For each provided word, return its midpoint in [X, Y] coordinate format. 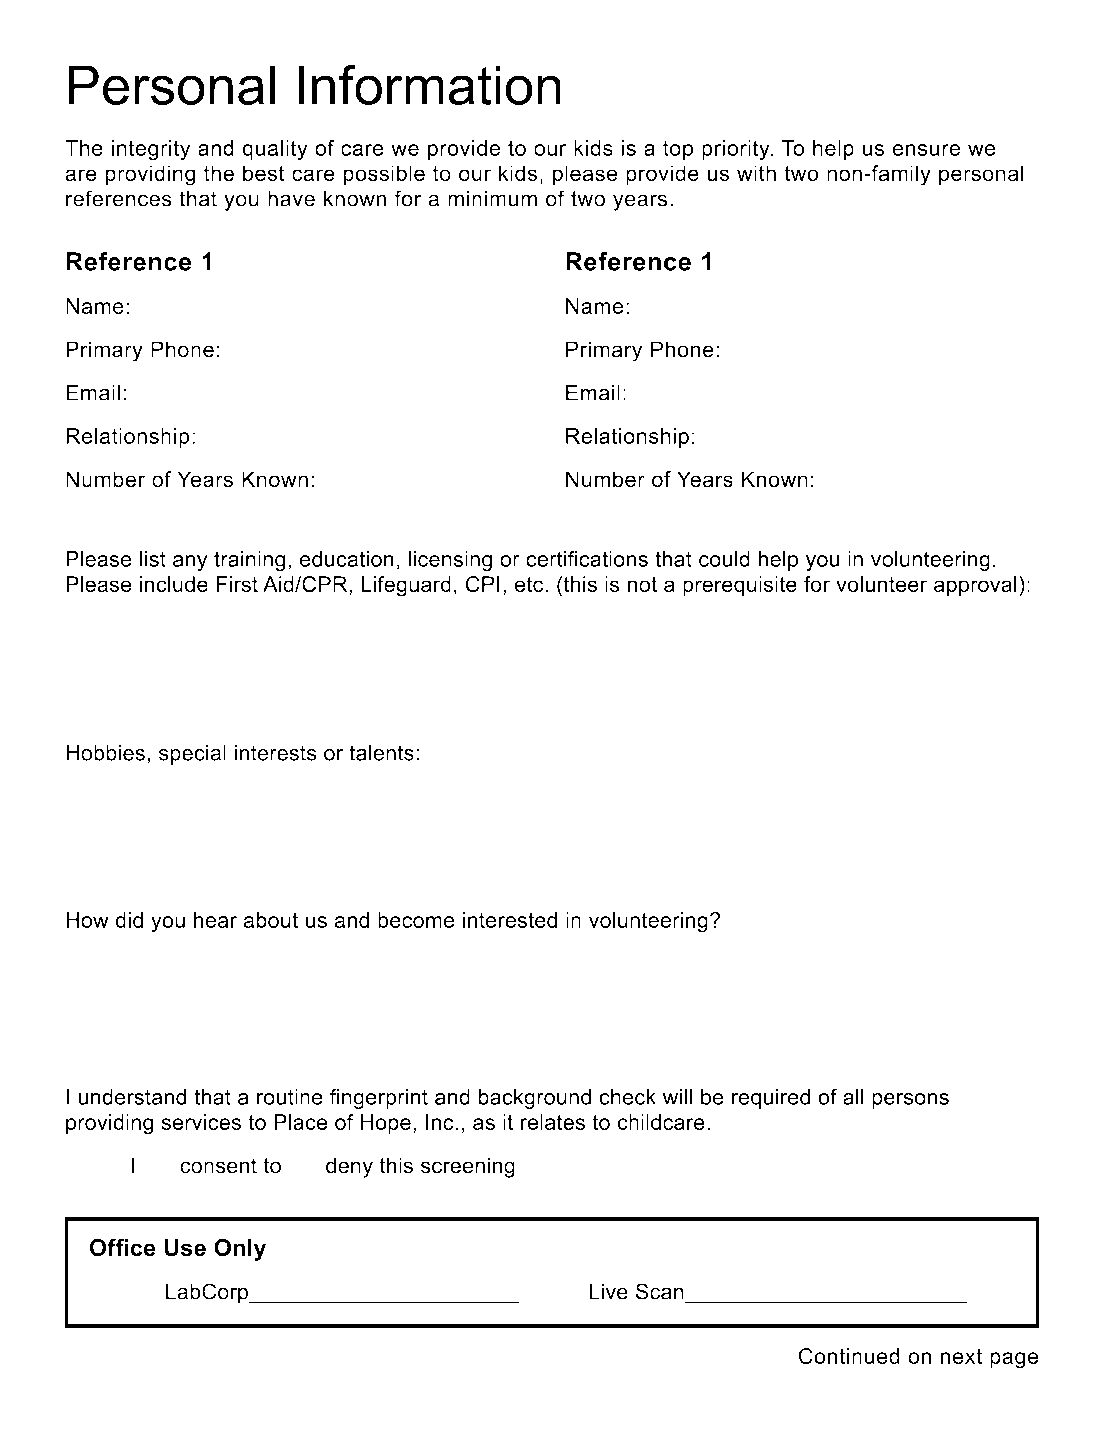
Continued [849, 1356]
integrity [150, 150]
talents [382, 753]
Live [608, 1291]
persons [910, 1101]
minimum [492, 198]
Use [185, 1248]
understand [132, 1097]
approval [975, 586]
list [153, 559]
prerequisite [740, 586]
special [192, 755]
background [534, 1099]
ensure [926, 150]
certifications [587, 558]
